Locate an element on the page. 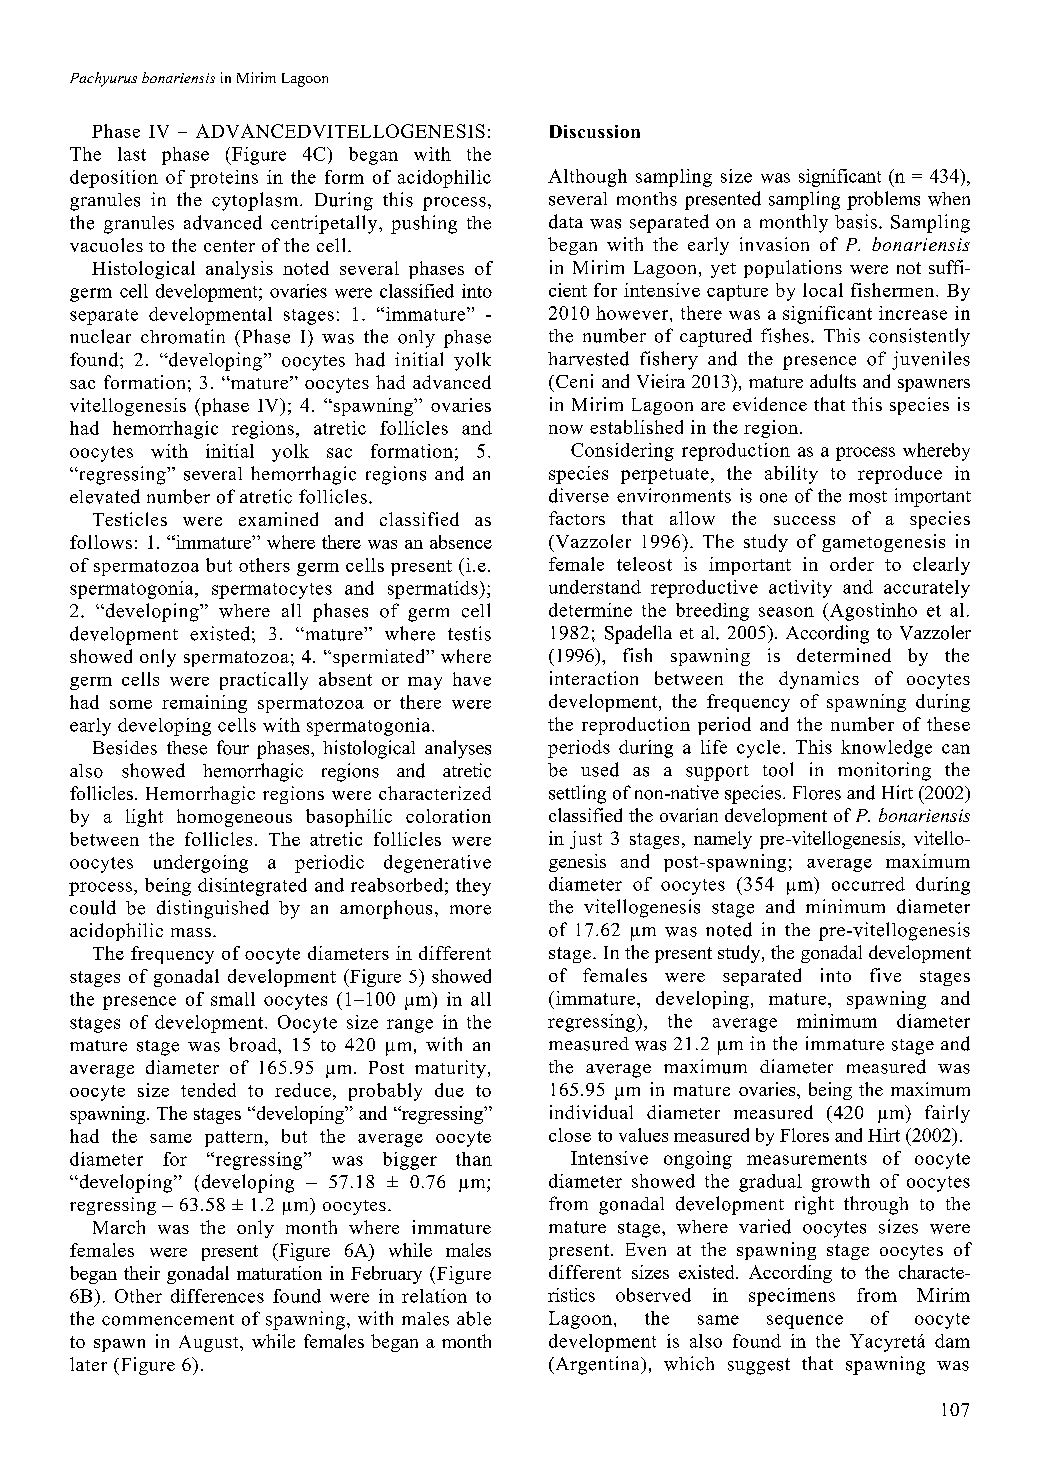 The height and width of the page is (1473, 1040). five is located at coordinates (885, 975).
